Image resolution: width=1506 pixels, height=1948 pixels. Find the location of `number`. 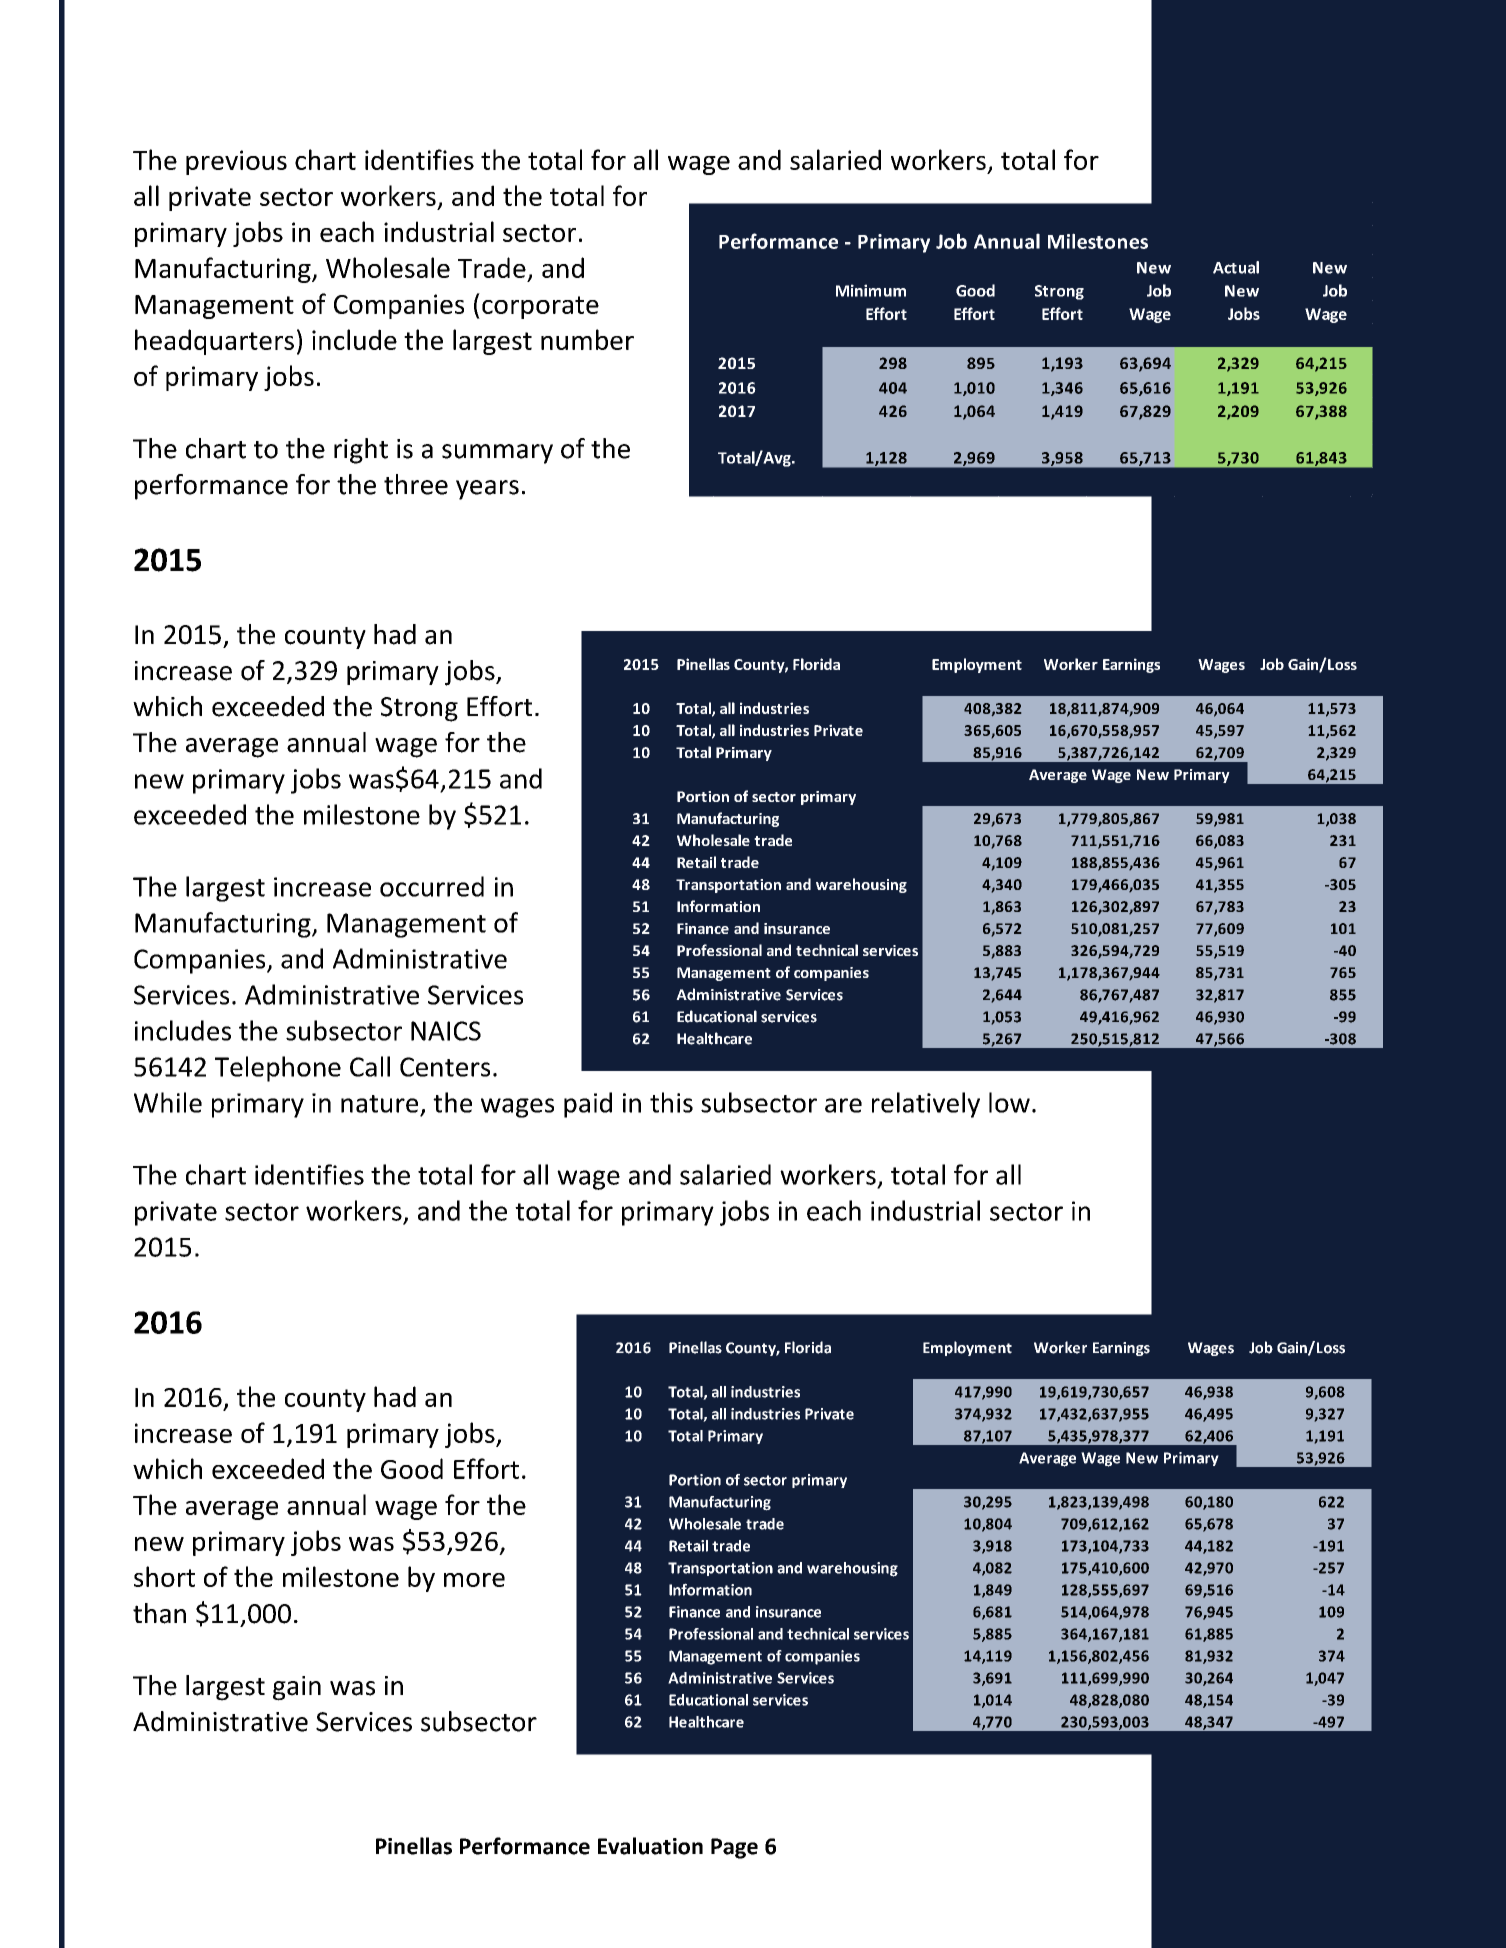

number is located at coordinates (587, 339).
